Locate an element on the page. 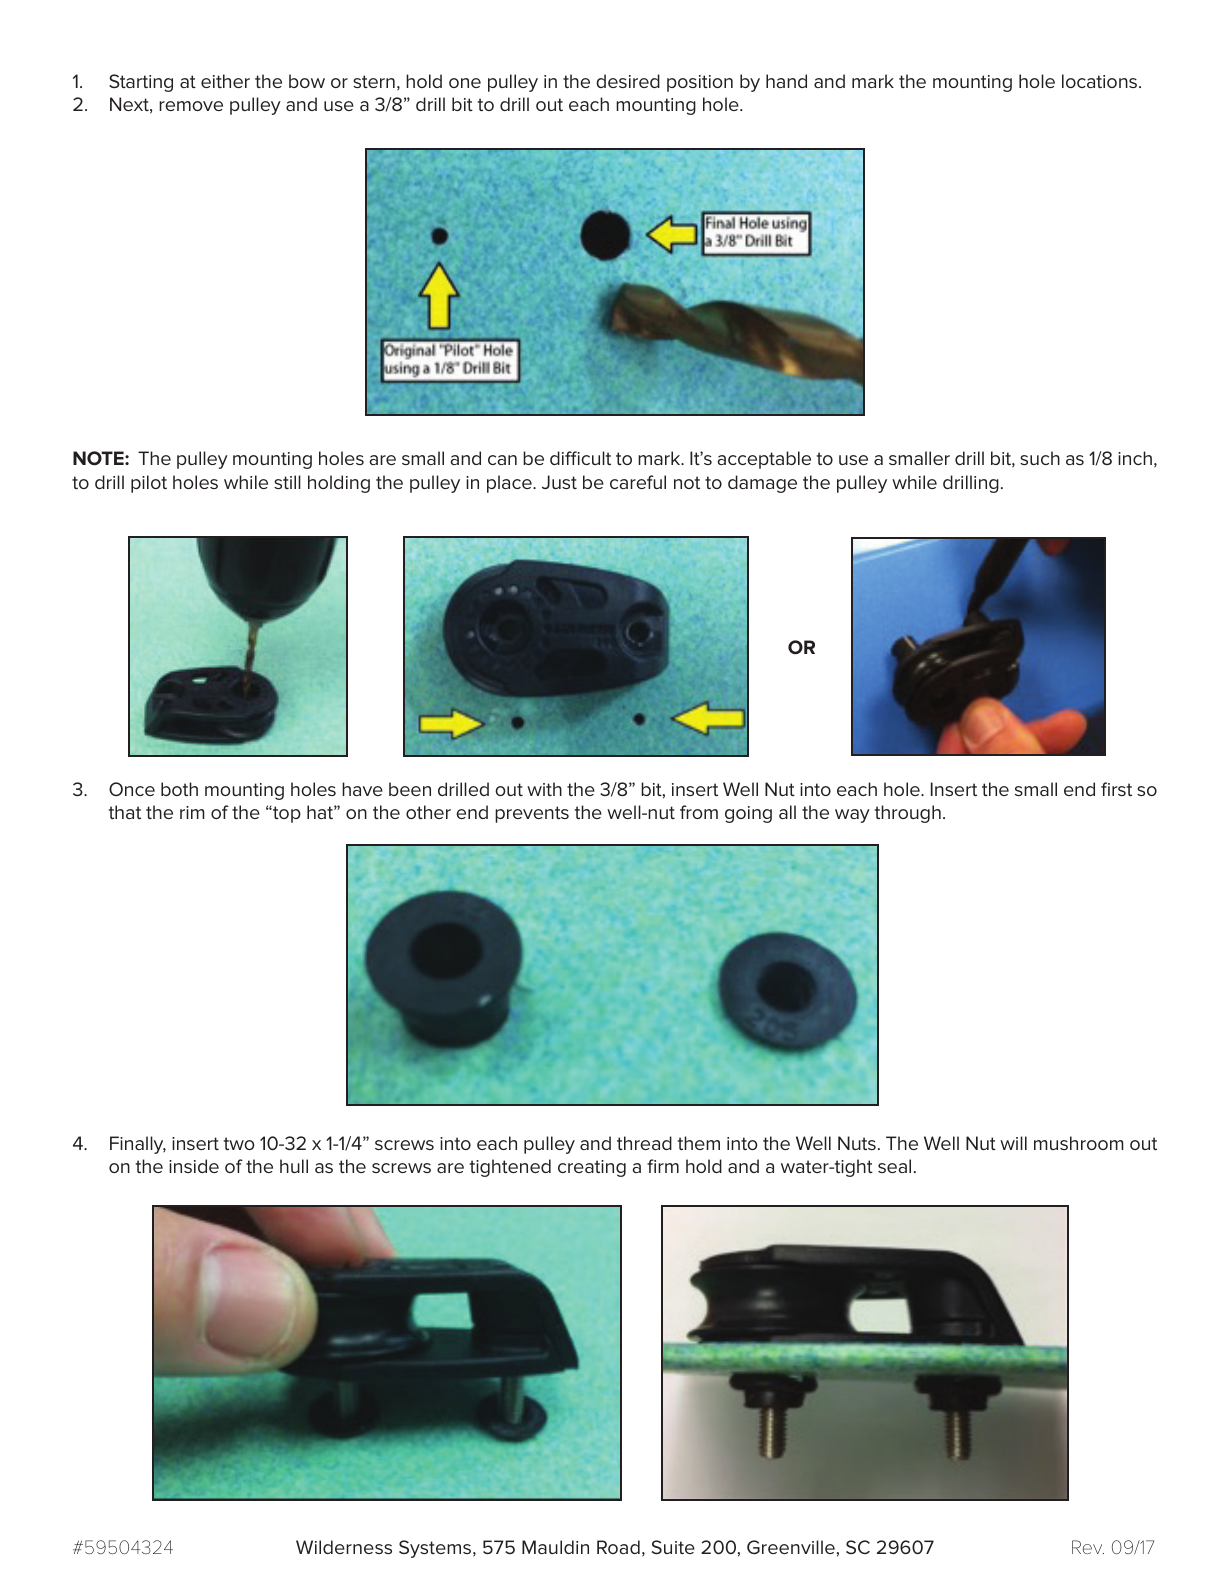  Wilderness is located at coordinates (344, 1547).
